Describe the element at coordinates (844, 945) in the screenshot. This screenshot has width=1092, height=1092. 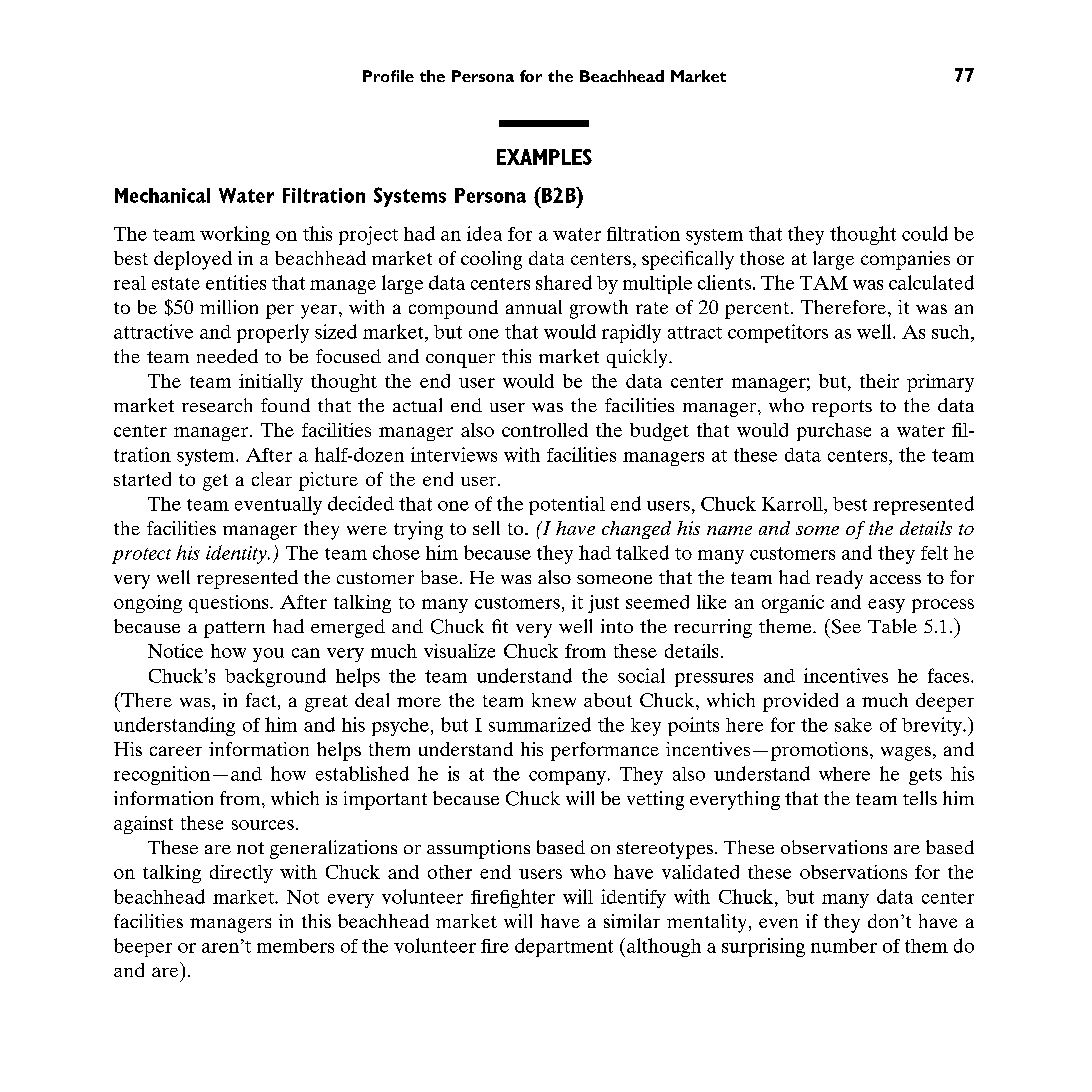
I see `number` at that location.
